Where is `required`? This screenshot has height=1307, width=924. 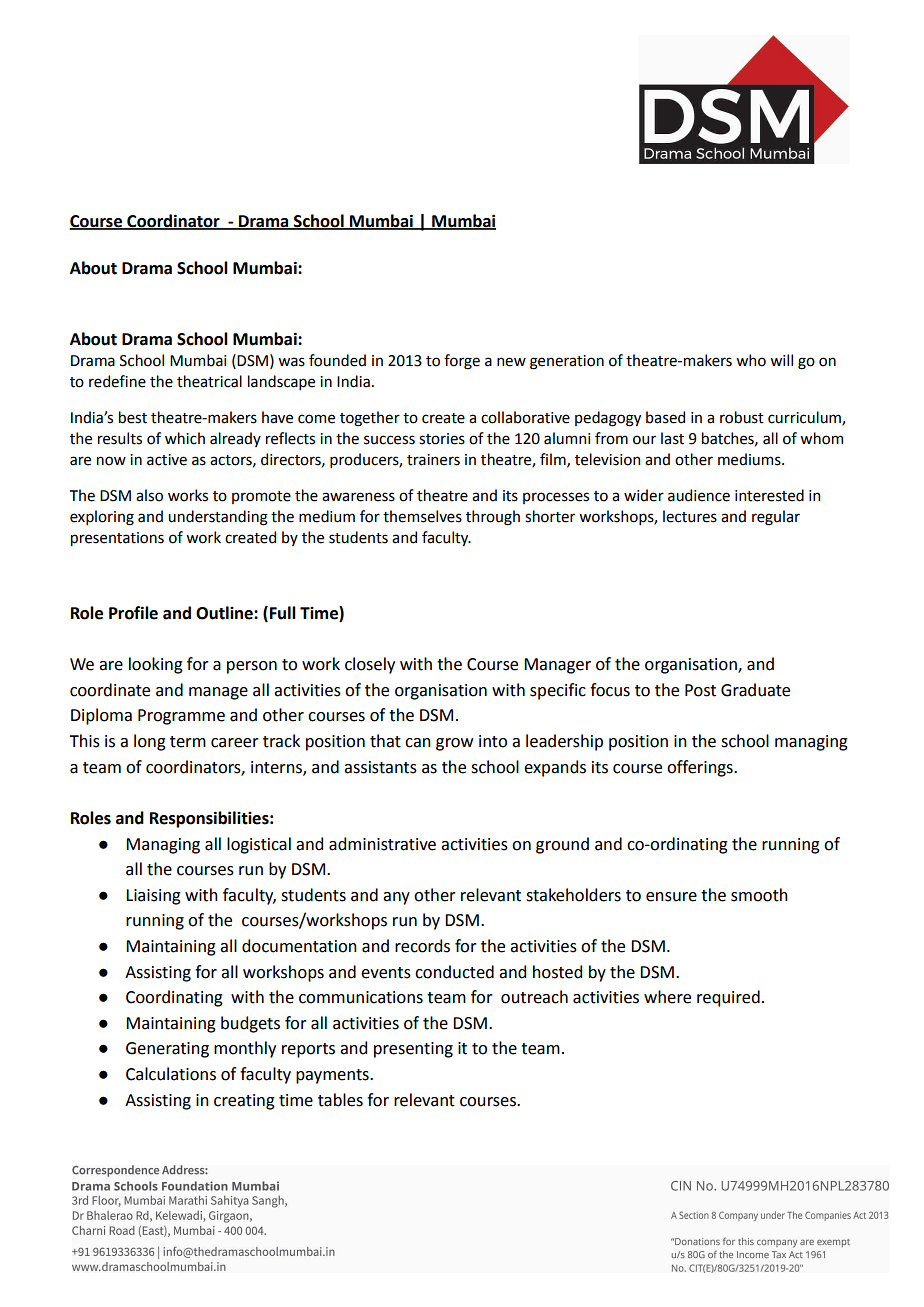
required is located at coordinates (728, 998).
